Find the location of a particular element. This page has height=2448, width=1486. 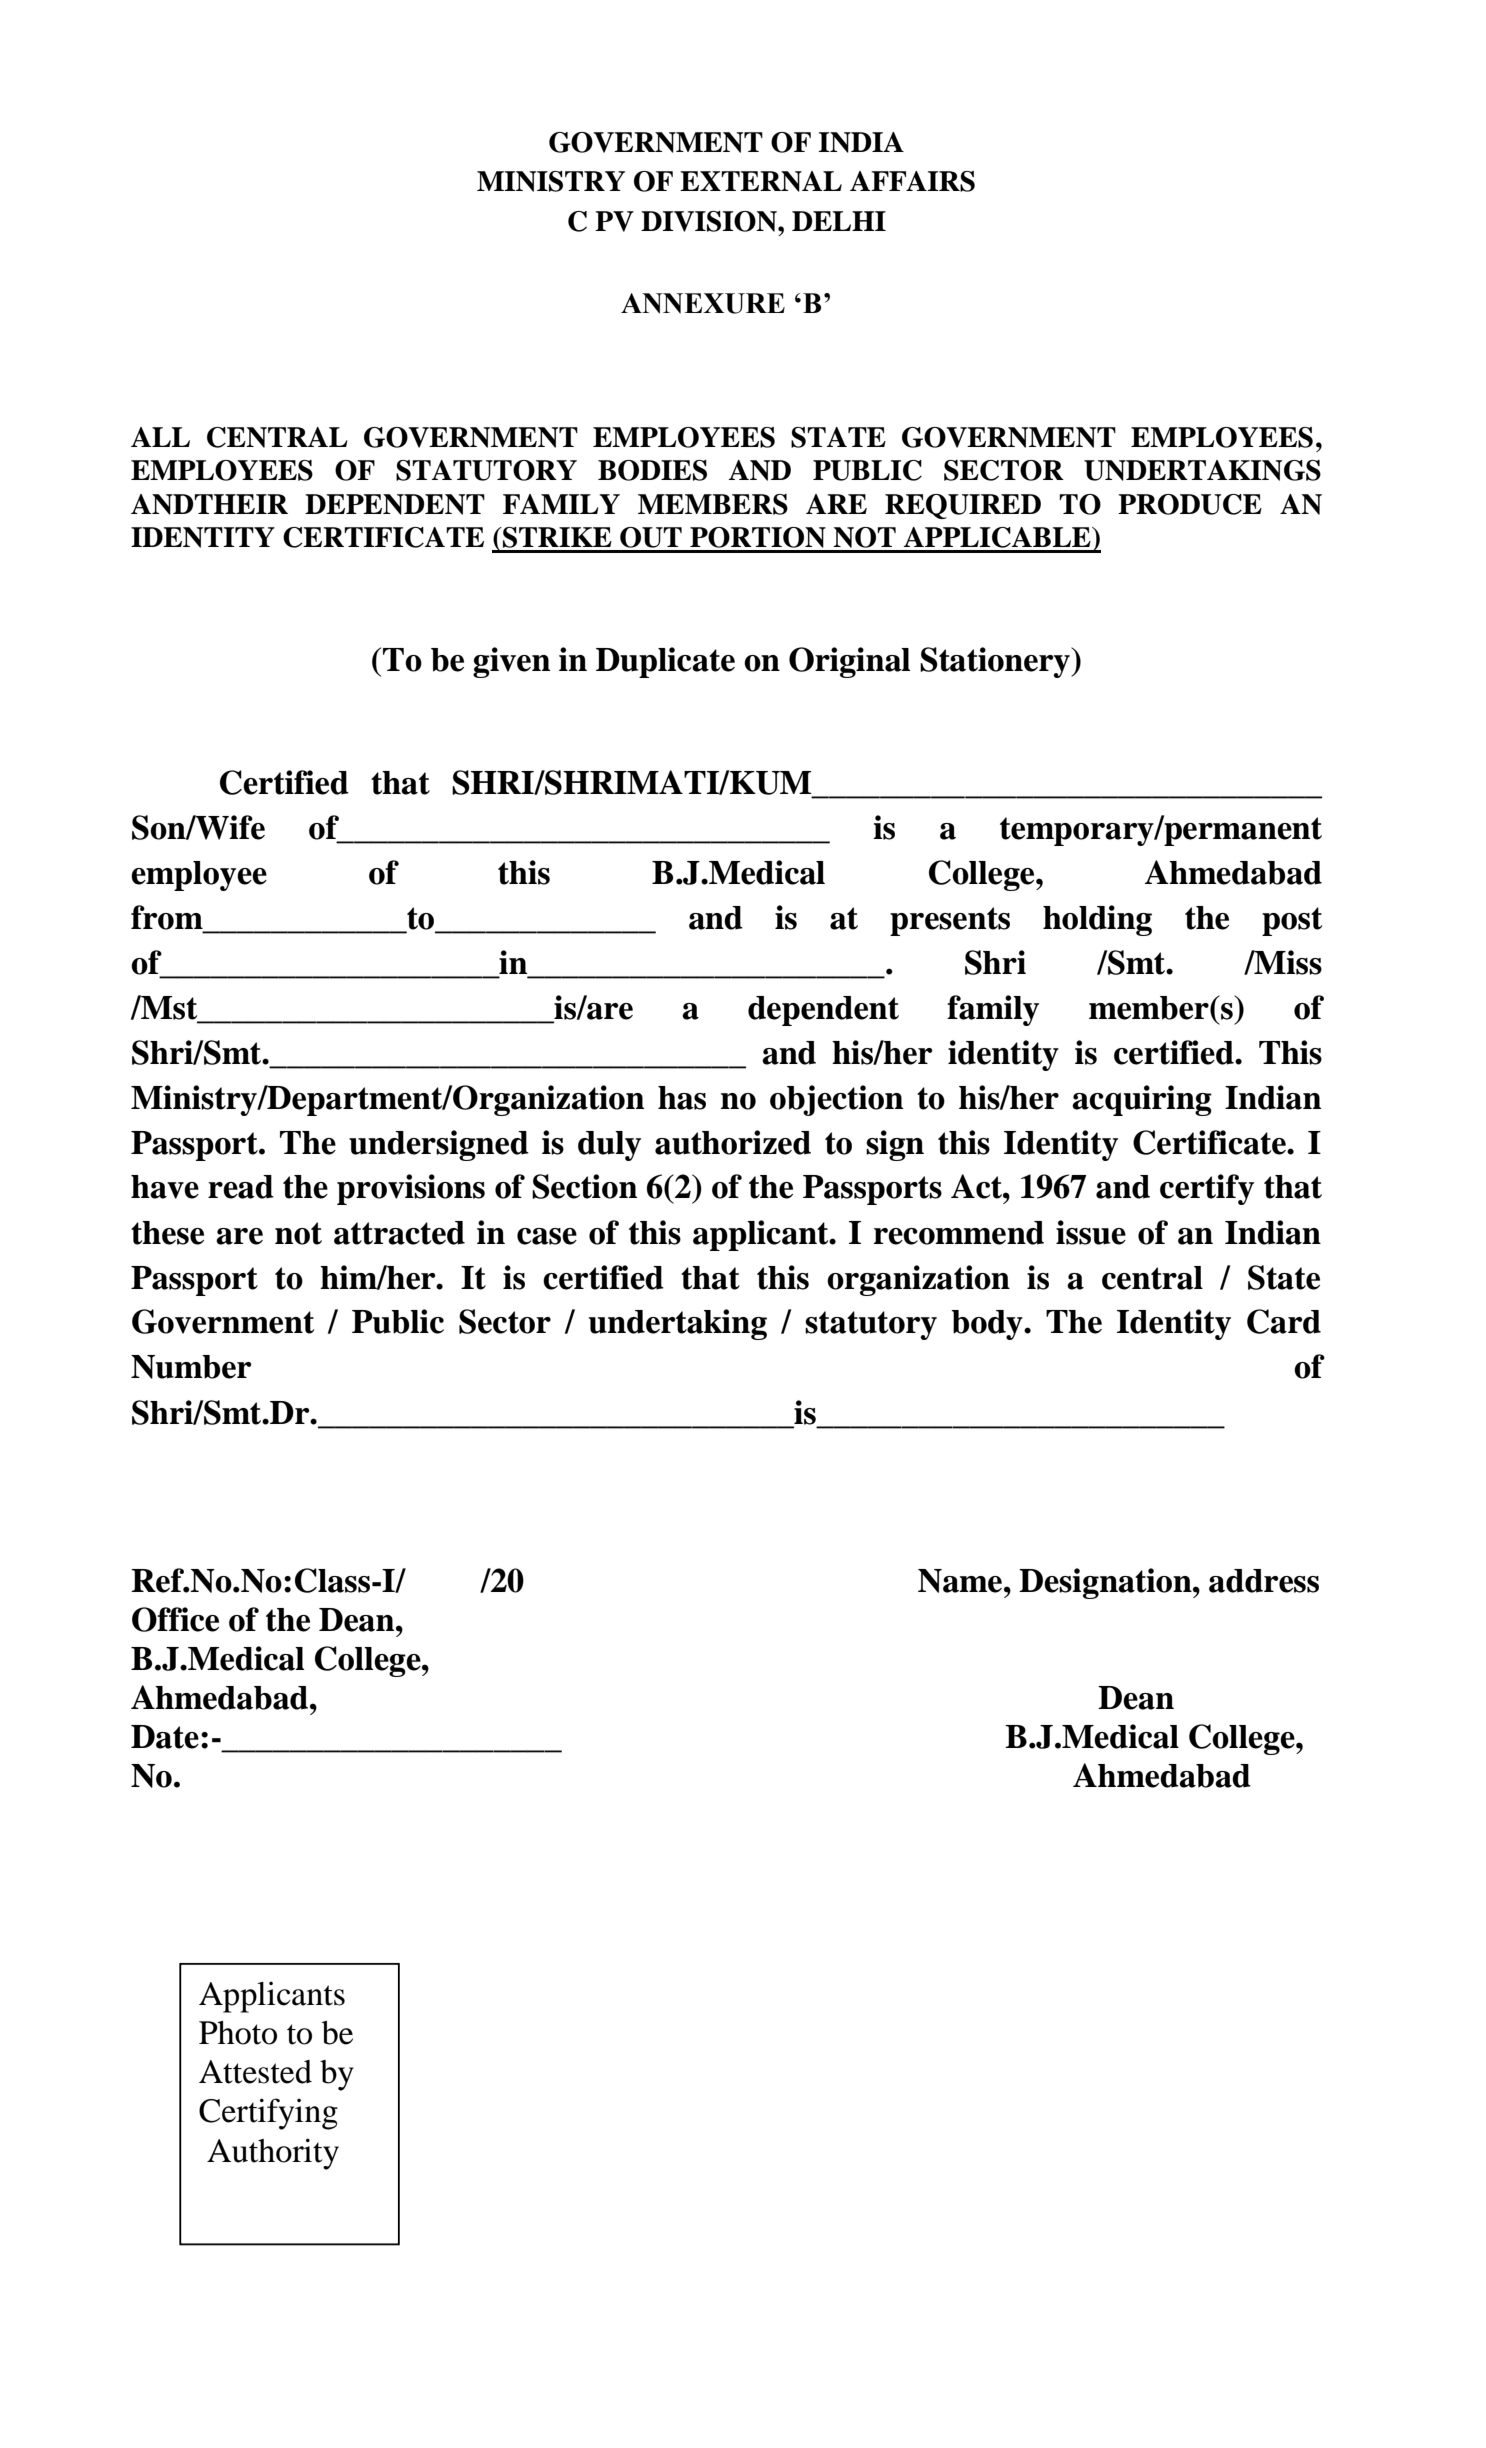

AFFAIRS is located at coordinates (912, 181).
